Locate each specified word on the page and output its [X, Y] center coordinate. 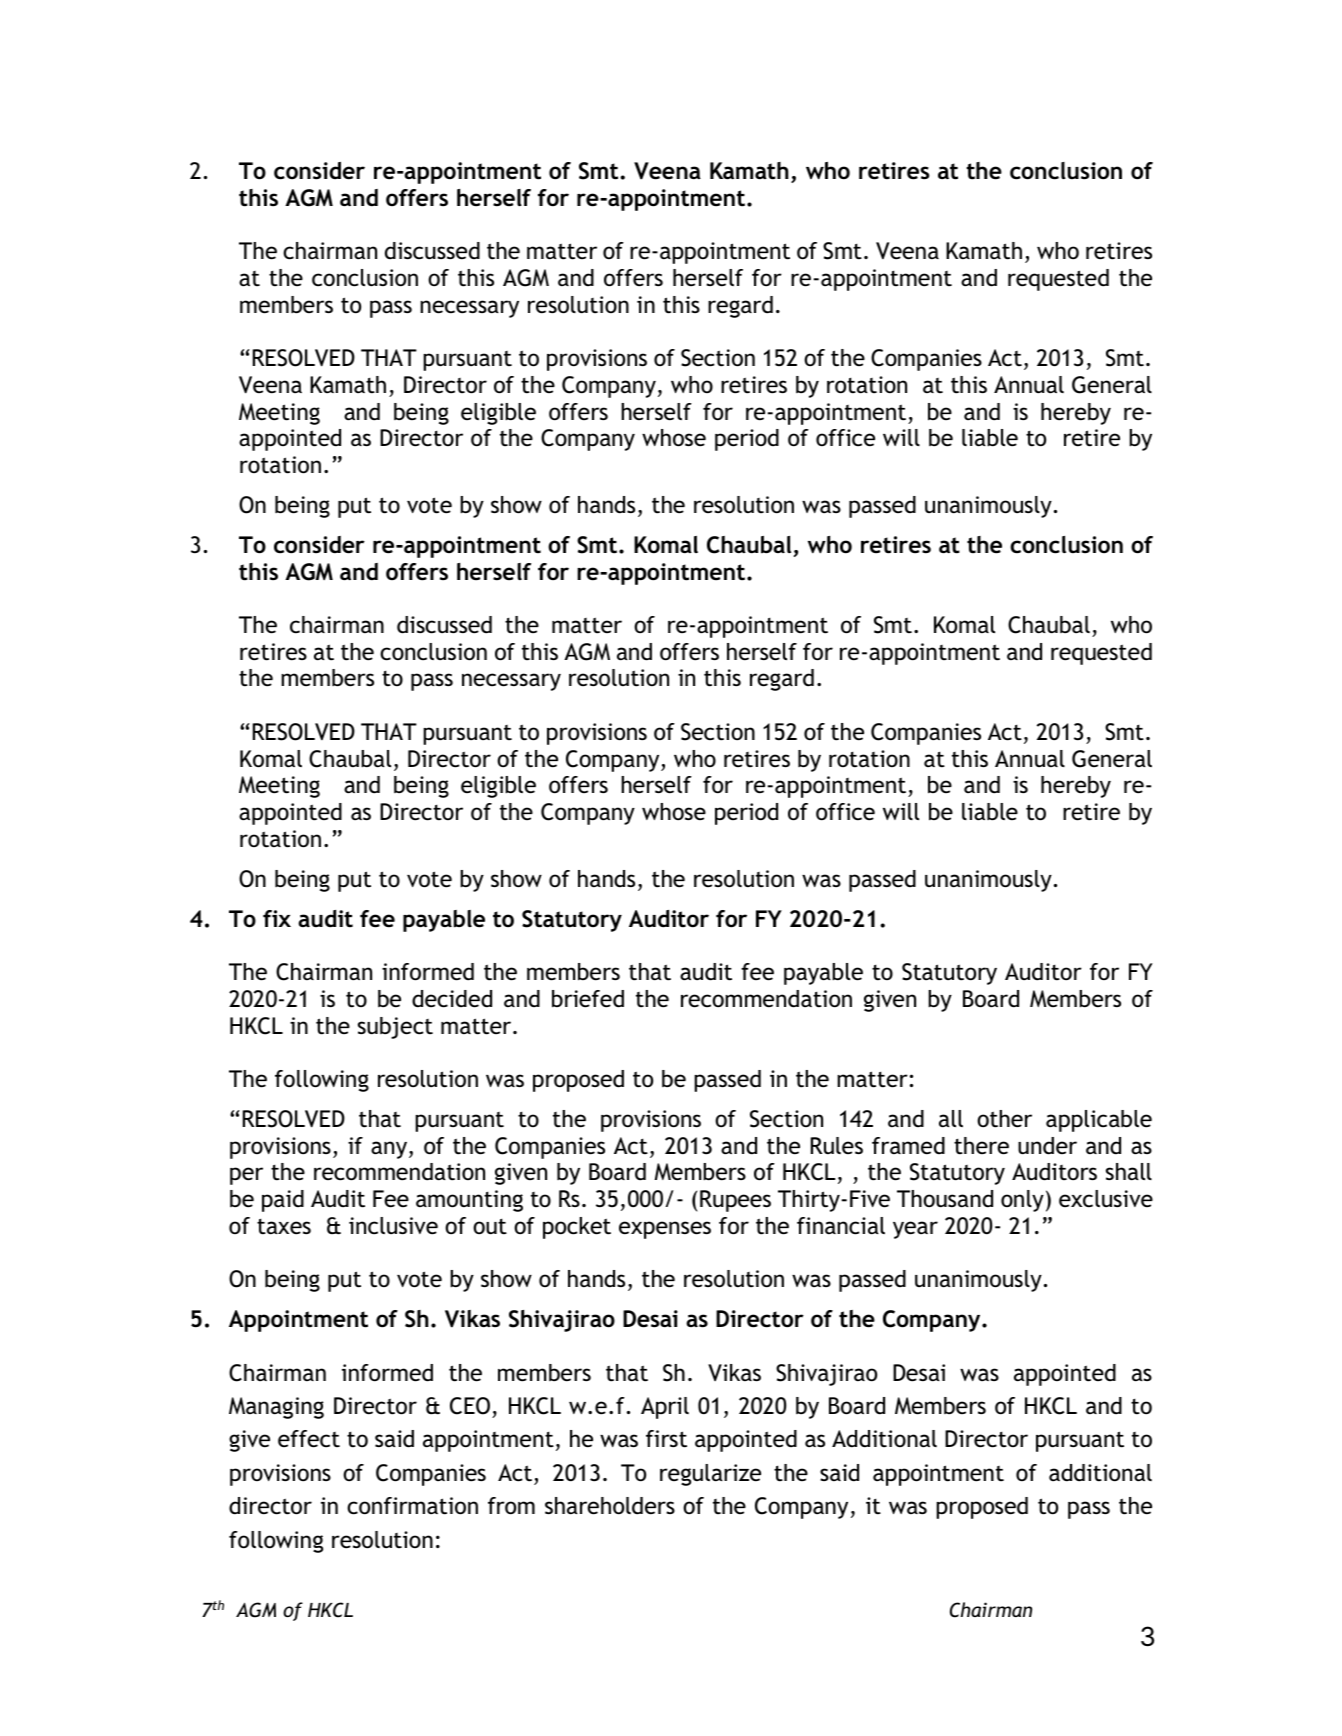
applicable [1099, 1121]
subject [395, 1028]
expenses [665, 1230]
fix [277, 918]
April [665, 1408]
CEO [470, 1406]
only [1022, 1201]
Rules [837, 1145]
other [1004, 1119]
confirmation [412, 1506]
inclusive [393, 1226]
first [666, 1439]
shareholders [610, 1506]
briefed [588, 999]
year [915, 1230]
